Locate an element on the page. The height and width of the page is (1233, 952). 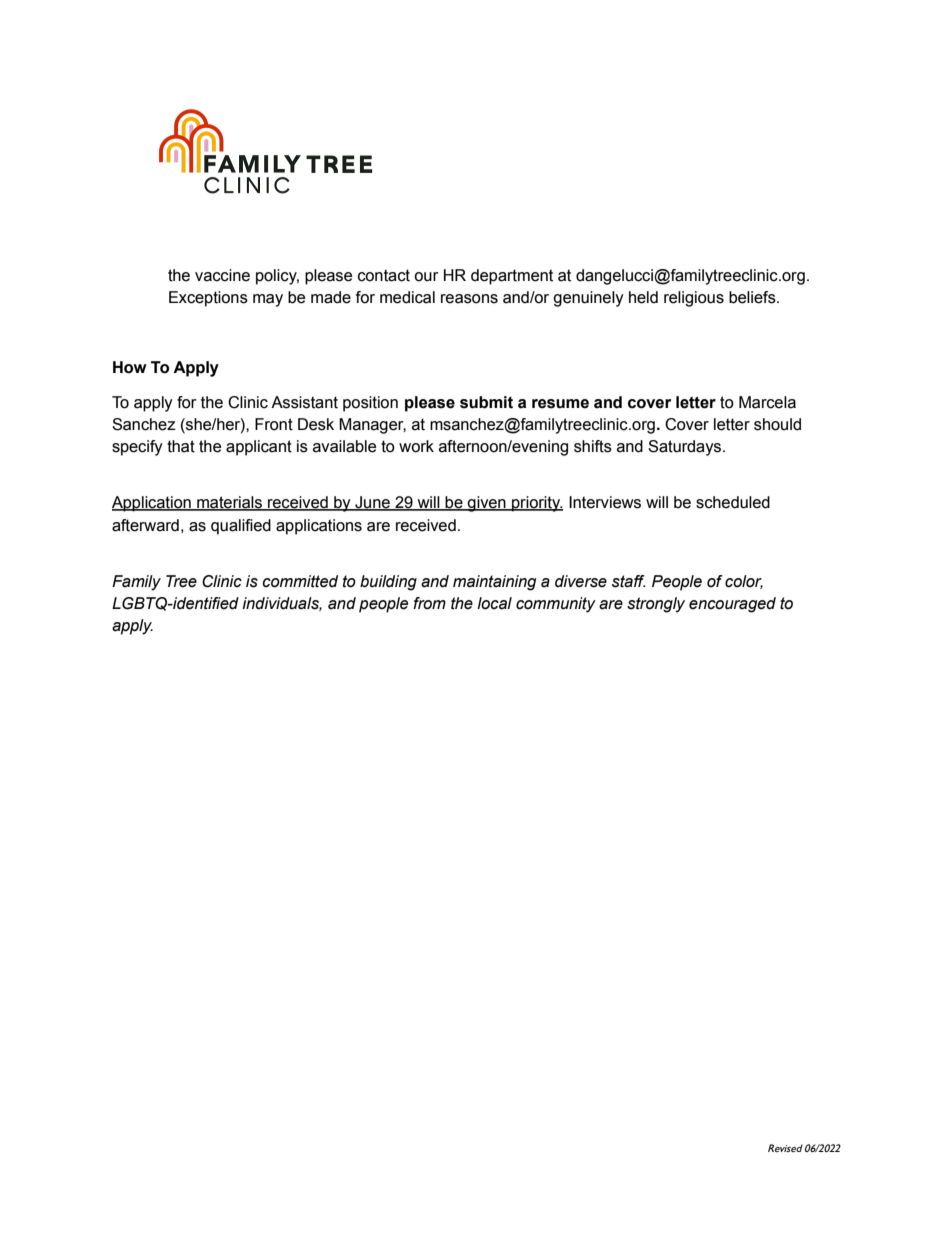
that is located at coordinates (181, 446).
